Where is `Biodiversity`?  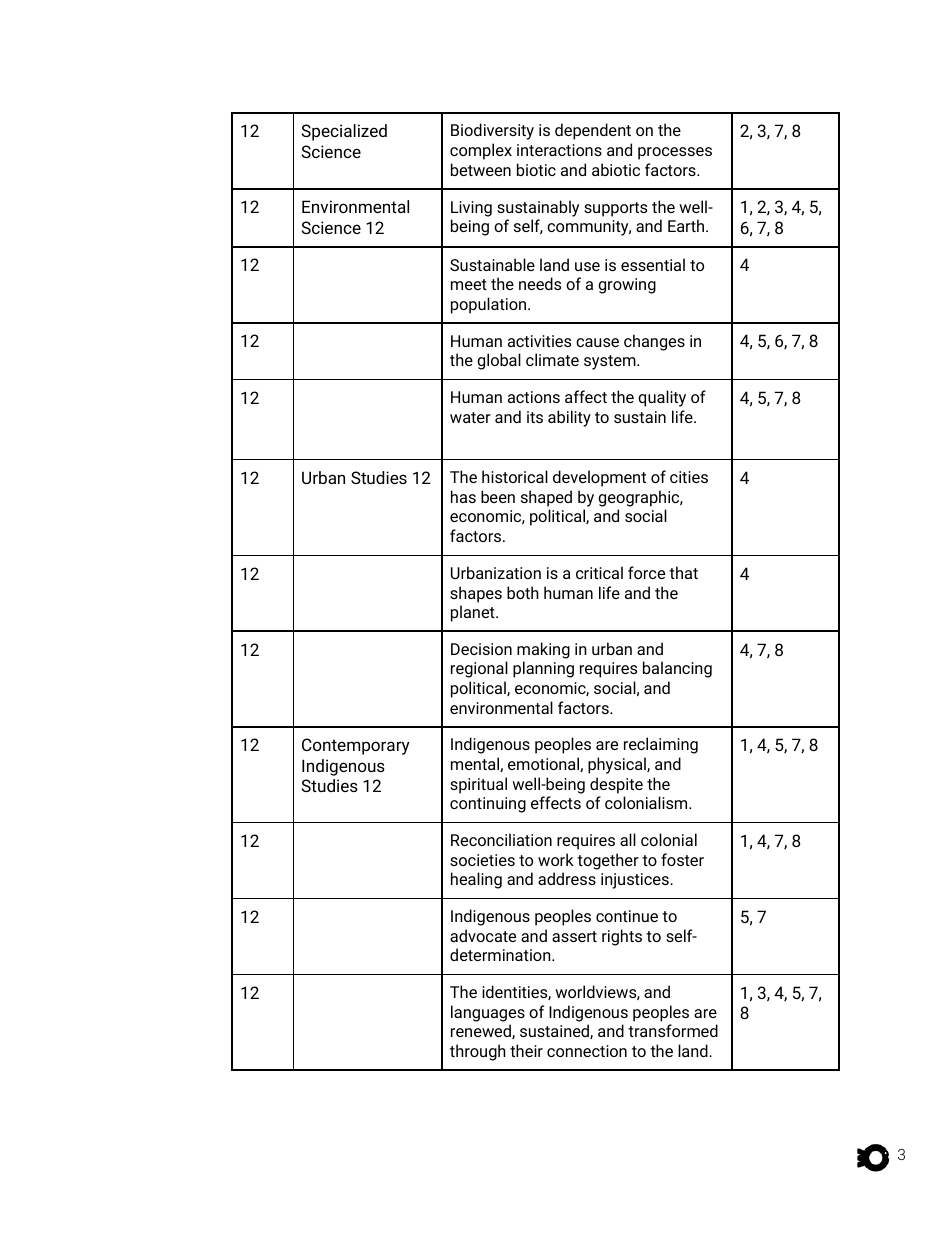 Biodiversity is located at coordinates (492, 131).
